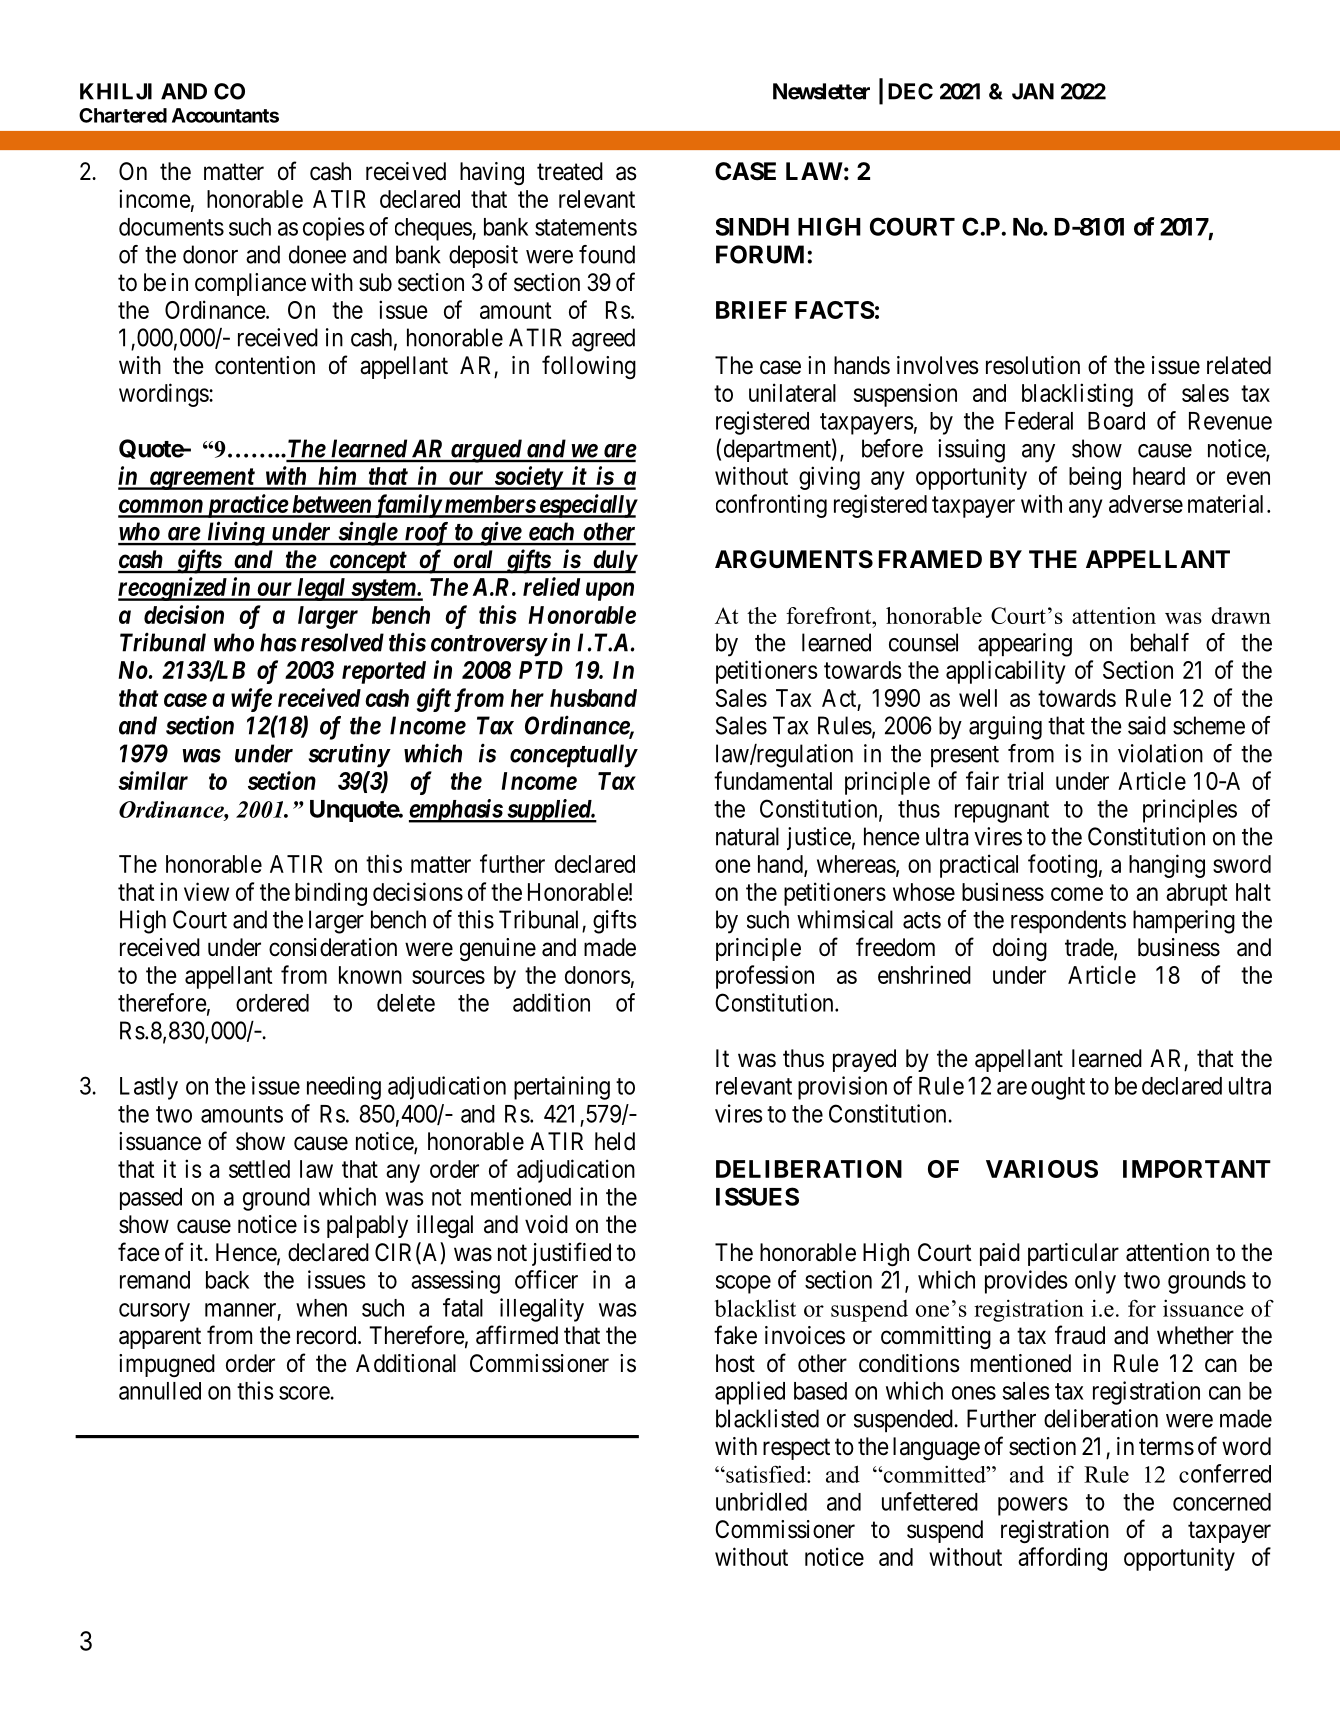 The height and width of the document is (1735, 1340). Describe the element at coordinates (771, 506) in the document. I see `confronting` at that location.
